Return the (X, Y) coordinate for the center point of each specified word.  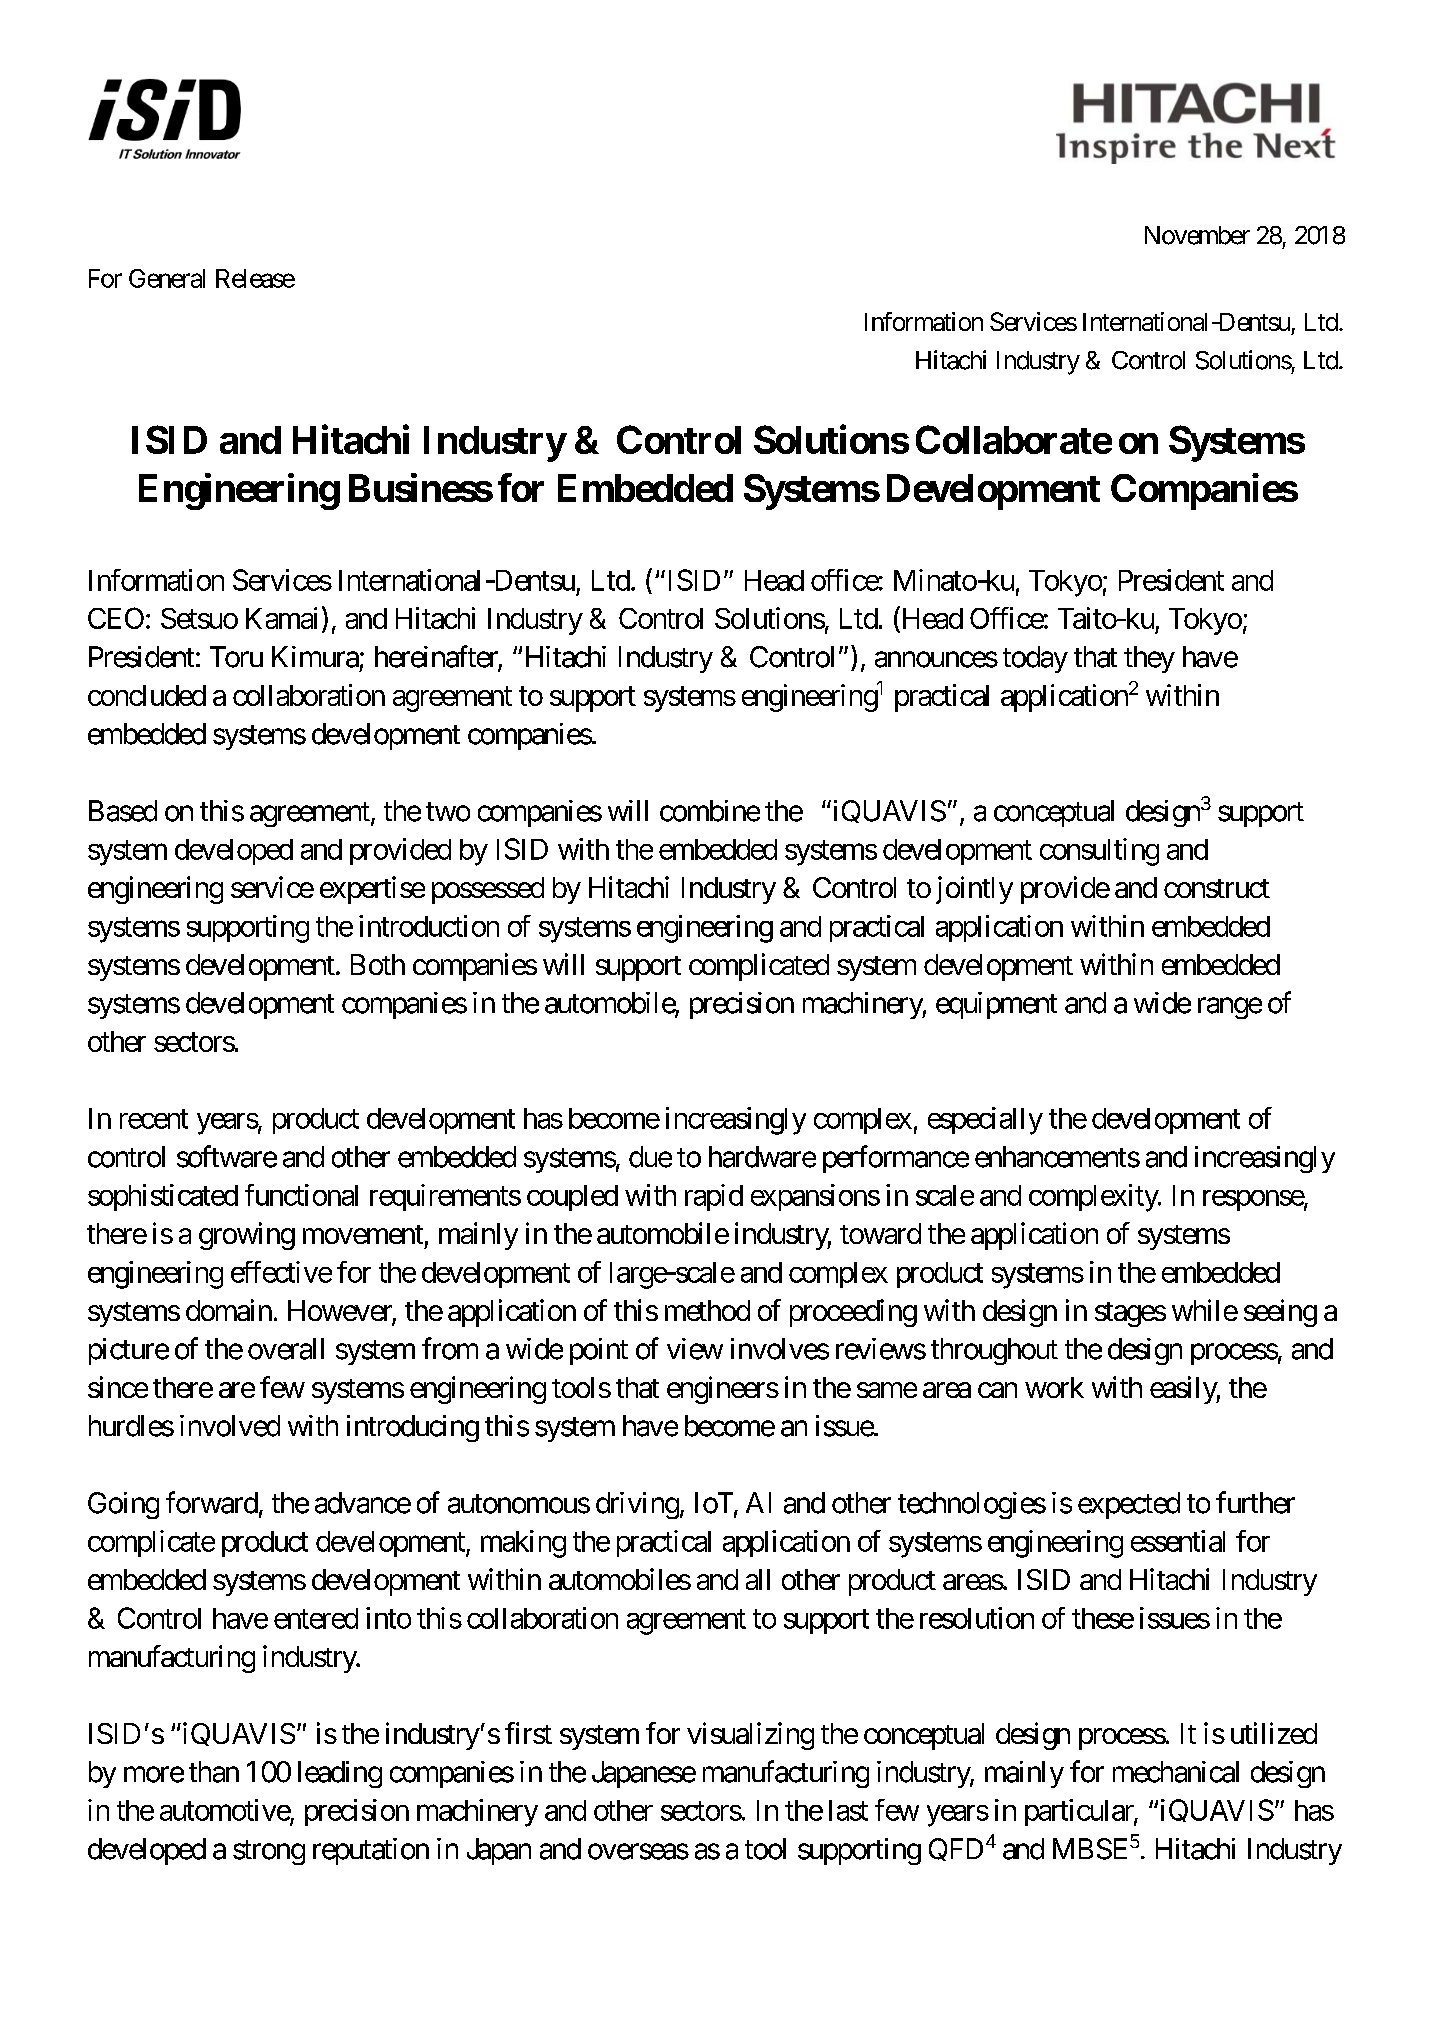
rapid (714, 1197)
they (1149, 659)
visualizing (750, 1736)
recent (154, 1119)
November (1197, 235)
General (167, 278)
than (214, 1772)
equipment (996, 1005)
